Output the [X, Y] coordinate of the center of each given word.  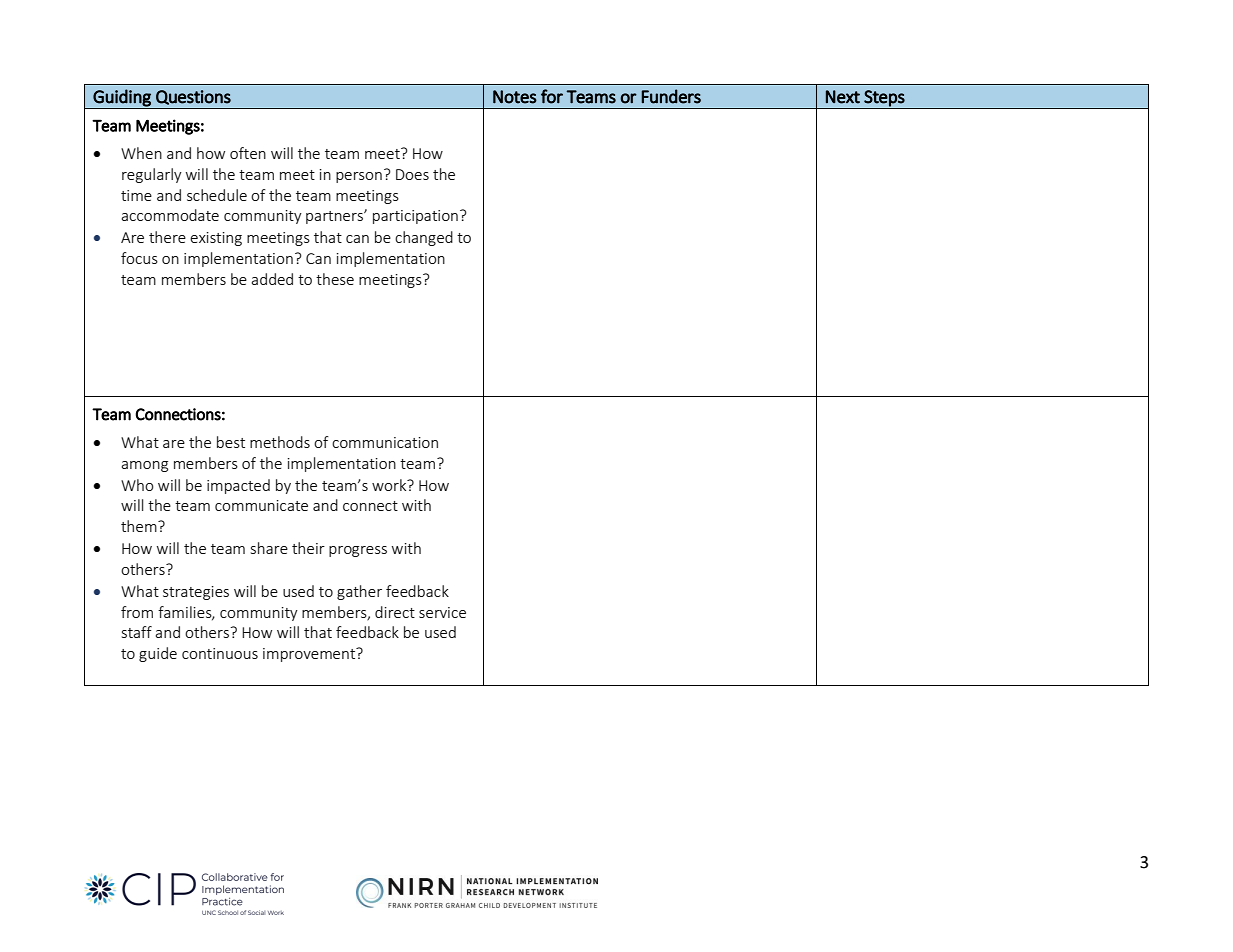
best [231, 442]
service [442, 612]
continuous [220, 653]
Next [843, 97]
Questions [193, 97]
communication [385, 442]
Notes [515, 97]
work [390, 485]
